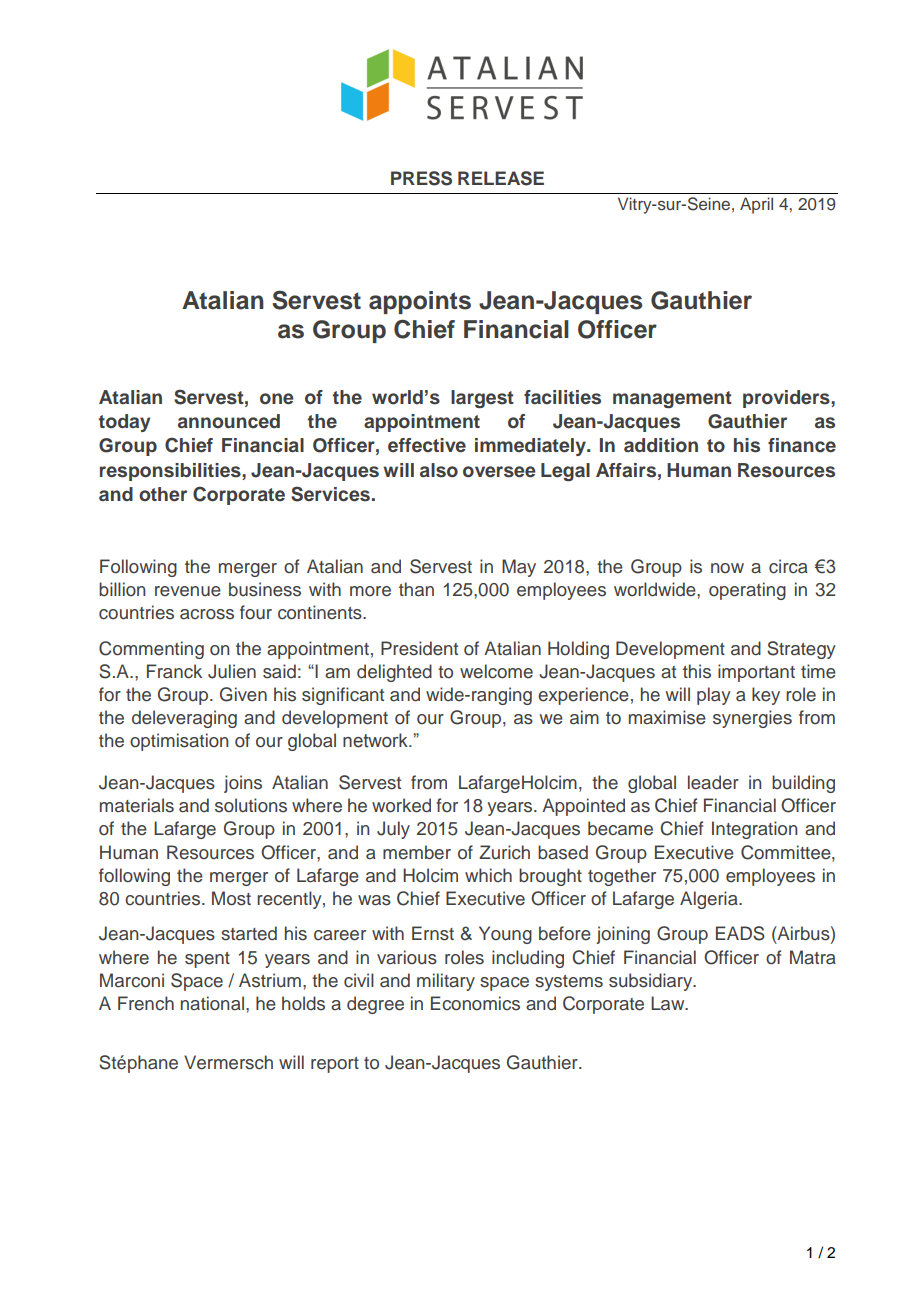 The width and height of the image is (924, 1309). Describe the element at coordinates (421, 178) in the image. I see `PRESS` at that location.
